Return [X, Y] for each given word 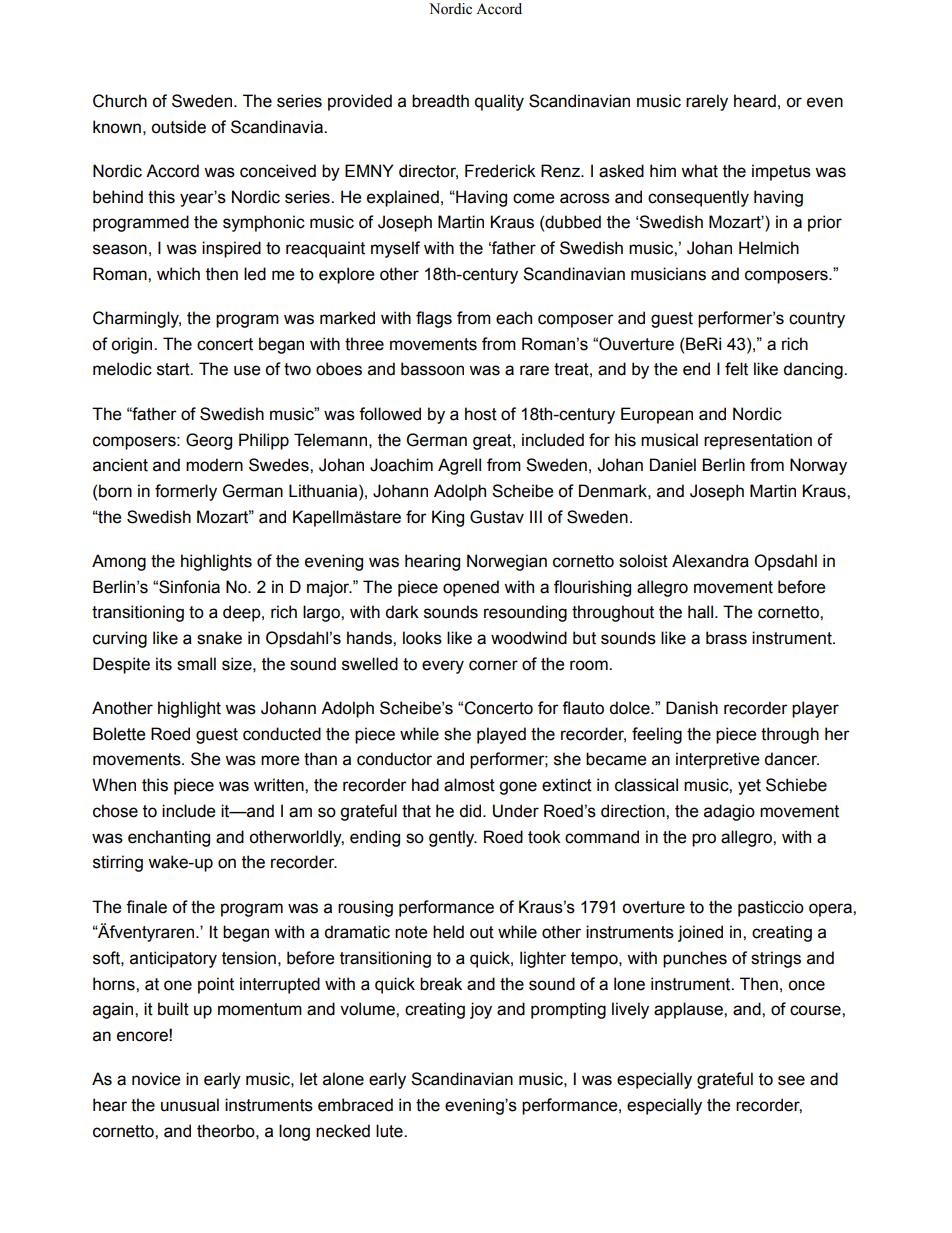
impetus [781, 172]
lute [390, 1131]
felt [736, 369]
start [174, 369]
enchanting [169, 838]
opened [471, 588]
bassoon [432, 369]
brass [726, 638]
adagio [729, 812]
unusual [190, 1105]
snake [219, 638]
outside [178, 127]
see [791, 1080]
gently [453, 838]
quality [499, 102]
